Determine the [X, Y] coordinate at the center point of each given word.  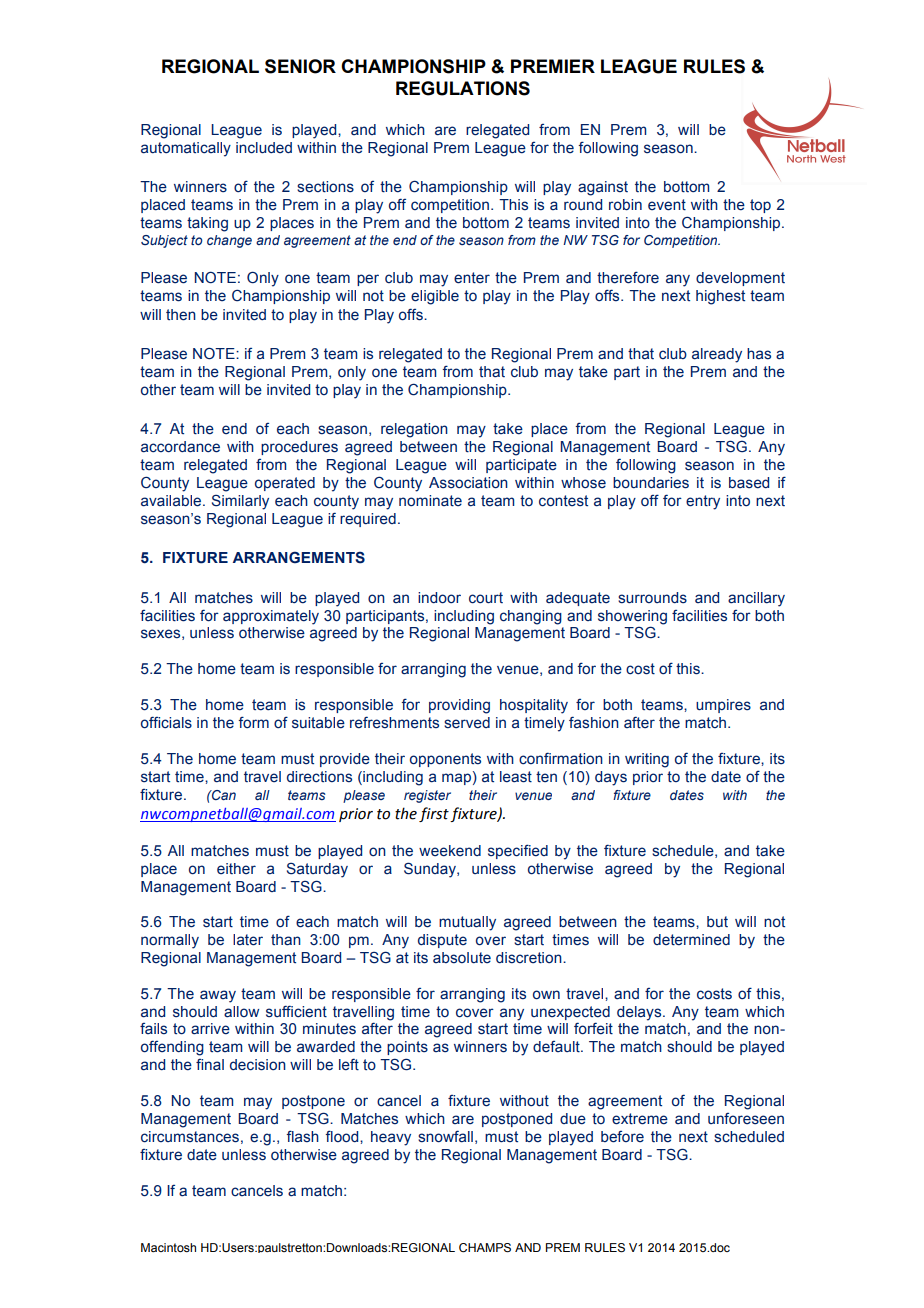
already [717, 355]
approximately [271, 617]
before [622, 1137]
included [264, 148]
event [667, 205]
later [248, 940]
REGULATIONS [463, 88]
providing [459, 706]
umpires [723, 706]
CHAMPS [485, 1248]
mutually [467, 923]
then [181, 315]
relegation [414, 430]
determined [691, 940]
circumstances [190, 1137]
